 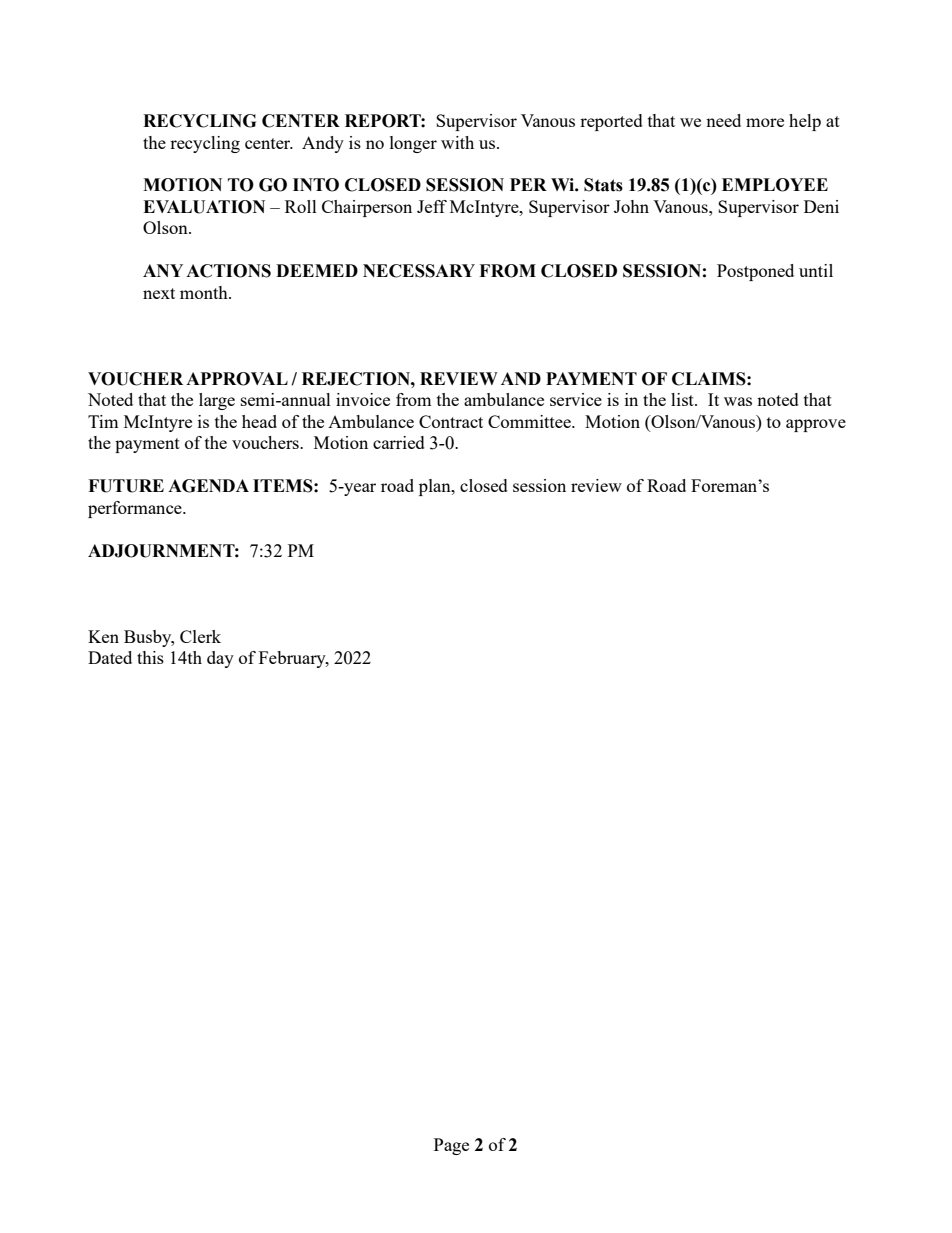 I want to click on EVALUATION, so click(x=204, y=207).
